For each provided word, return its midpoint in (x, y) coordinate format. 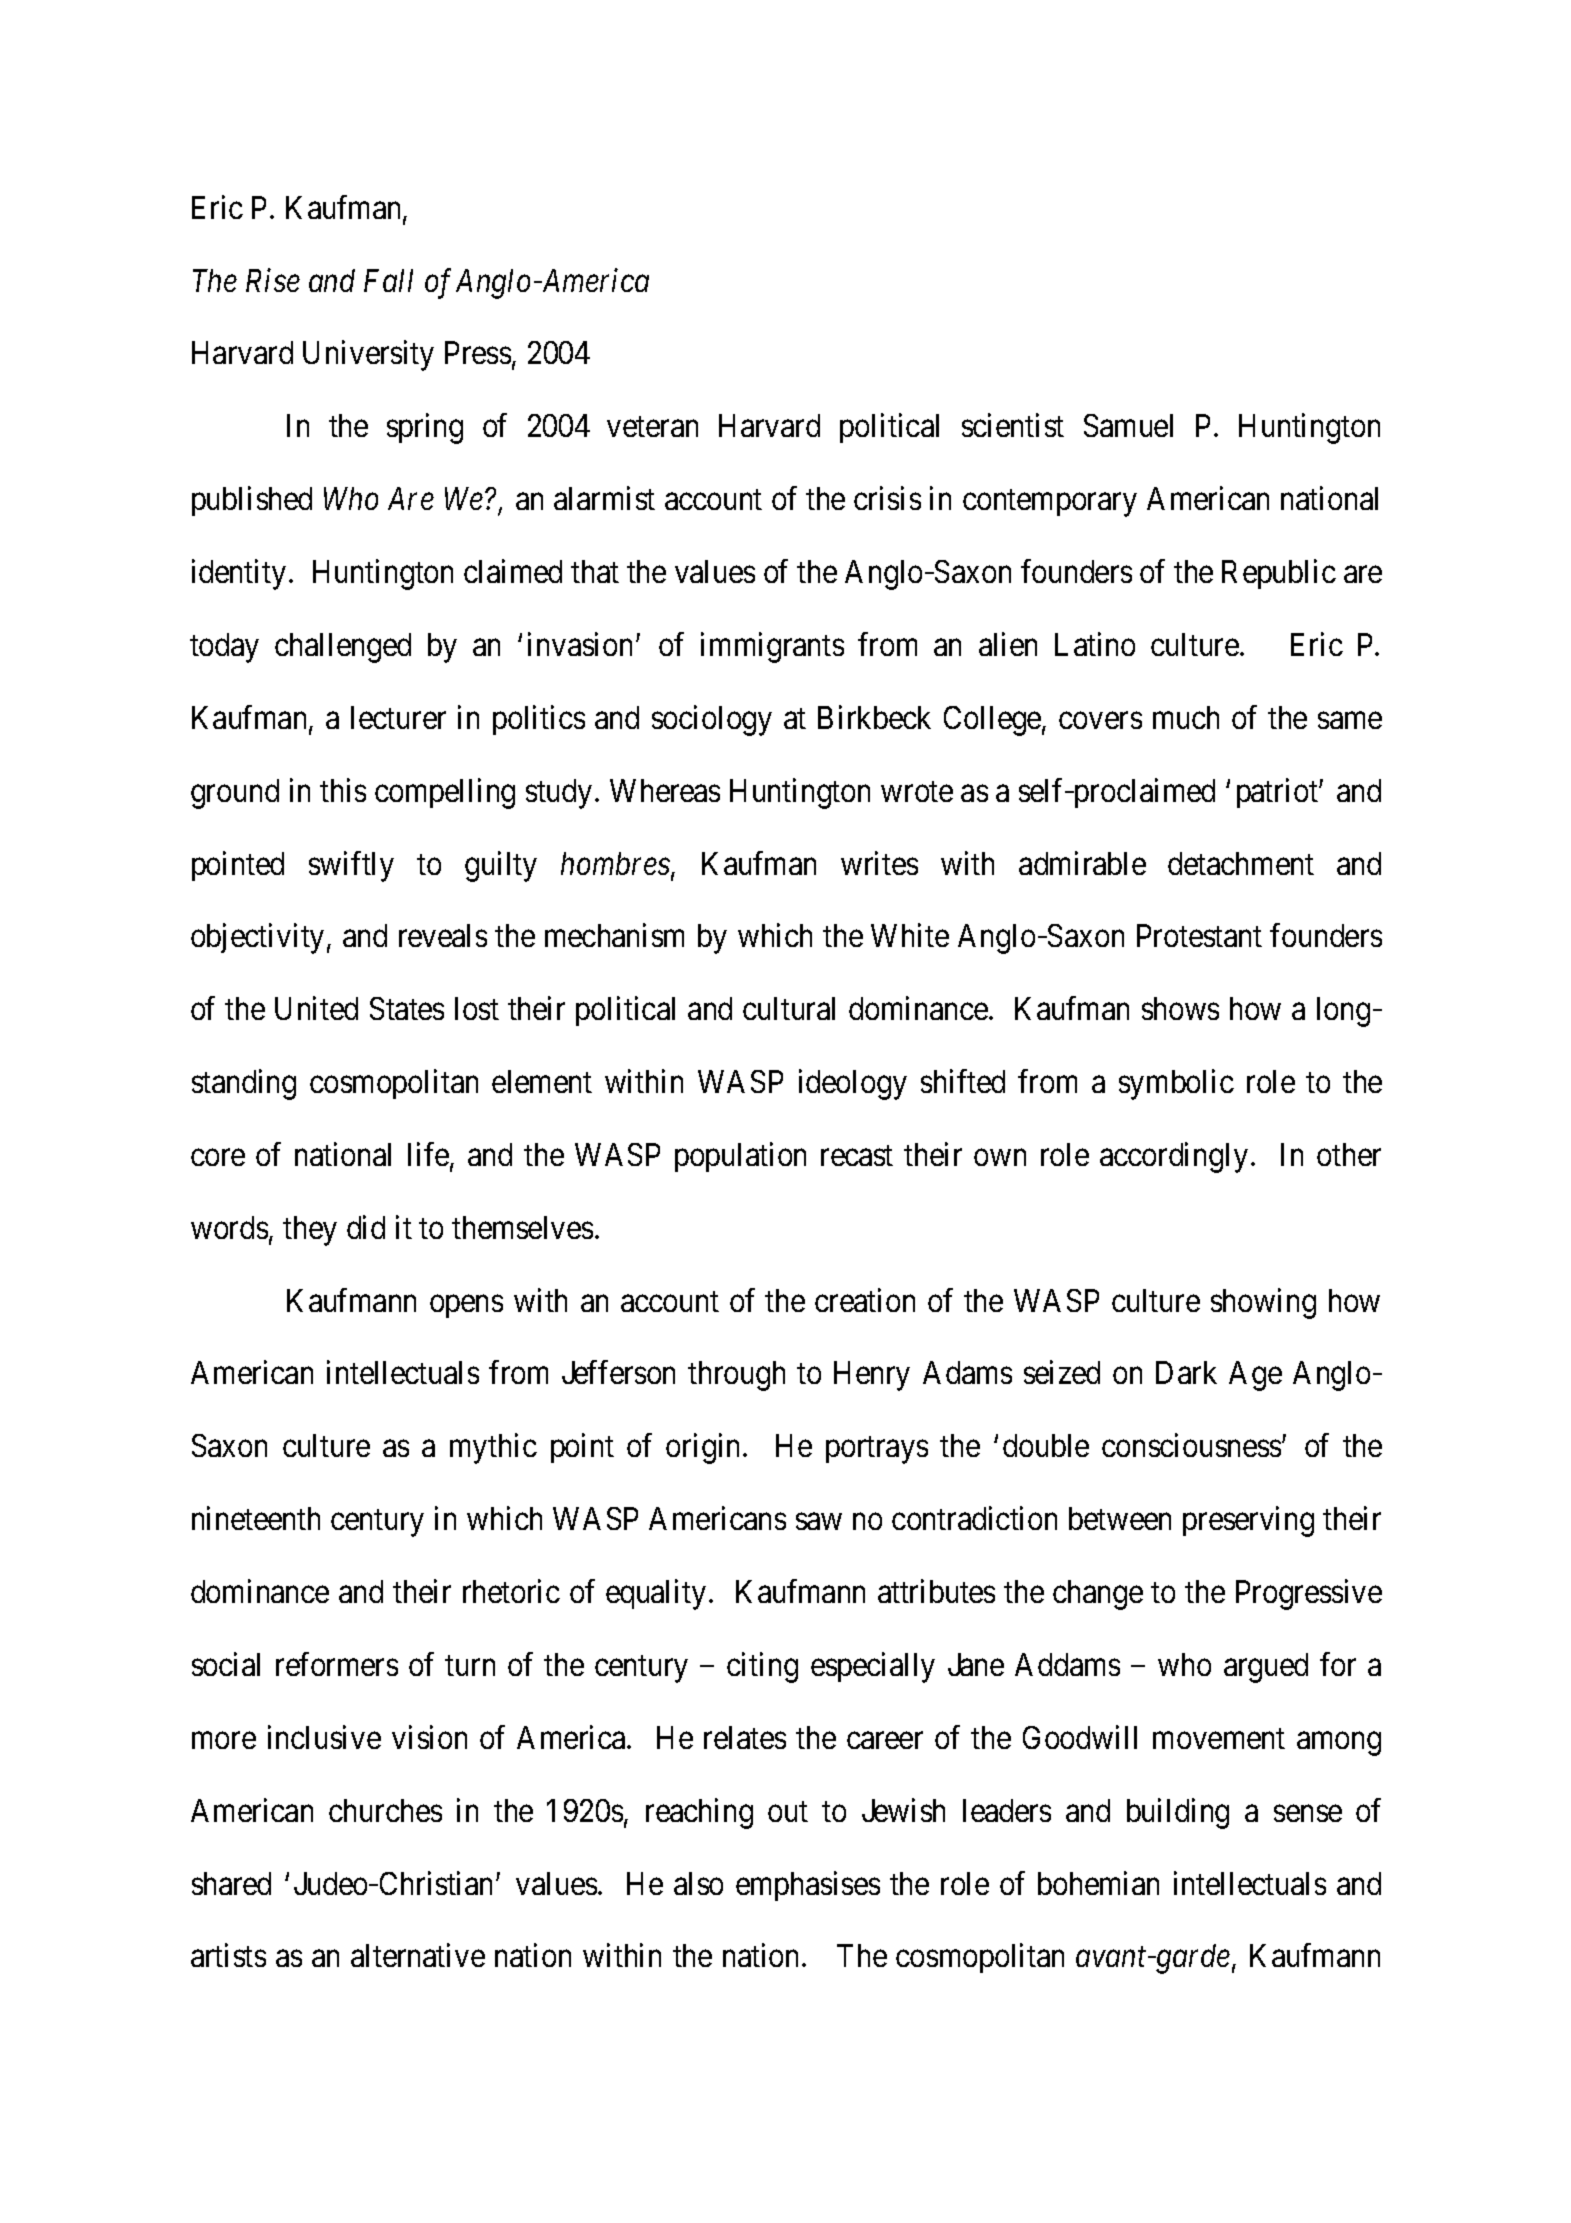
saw (819, 1522)
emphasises (808, 1886)
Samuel (1128, 425)
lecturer (398, 717)
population (740, 1157)
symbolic (1176, 1085)
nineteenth (256, 1518)
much (1186, 717)
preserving (1248, 1522)
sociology (712, 720)
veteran (652, 427)
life (429, 1155)
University (368, 356)
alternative (418, 1955)
